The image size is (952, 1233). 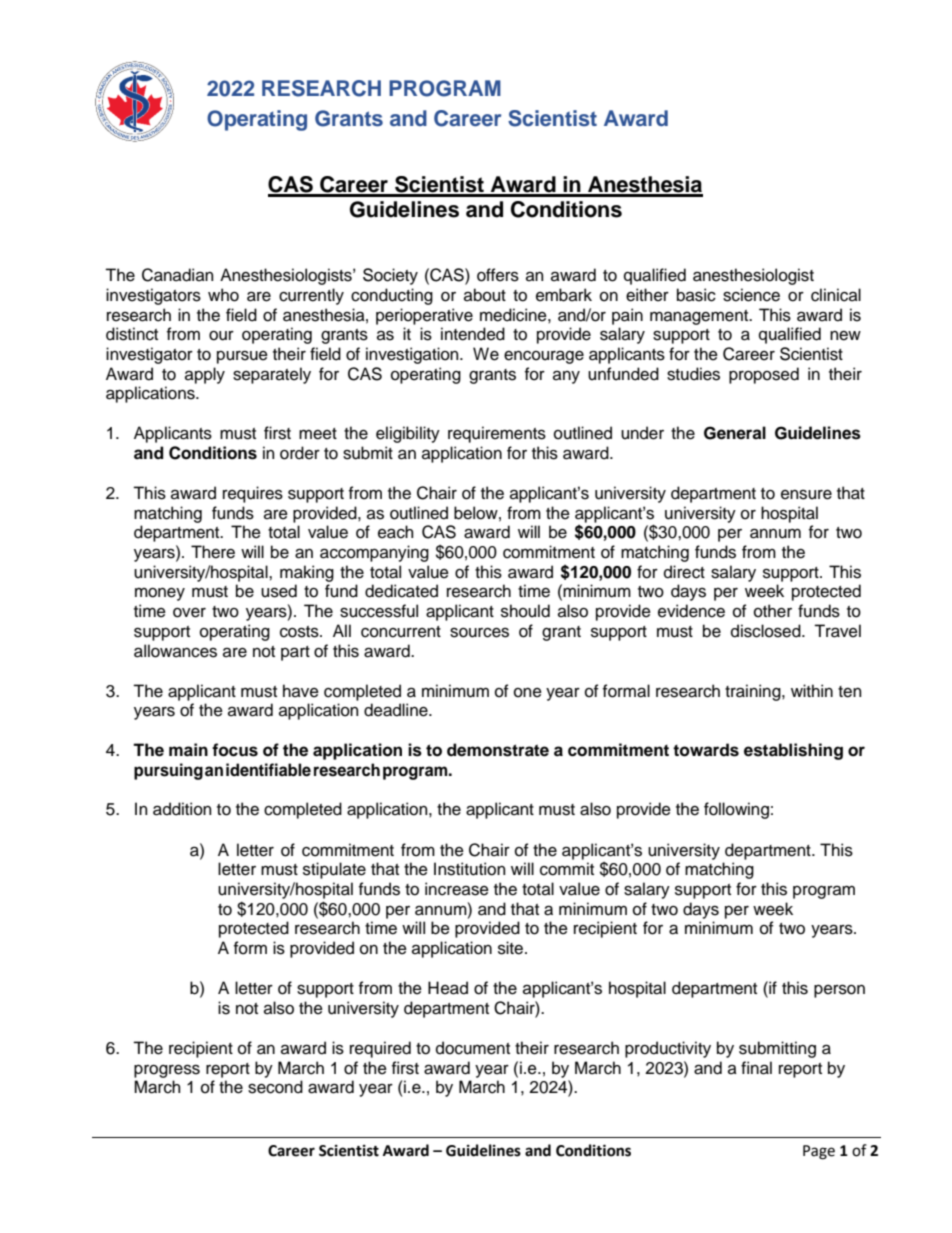 What do you see at coordinates (754, 692) in the document?
I see `training` at bounding box center [754, 692].
